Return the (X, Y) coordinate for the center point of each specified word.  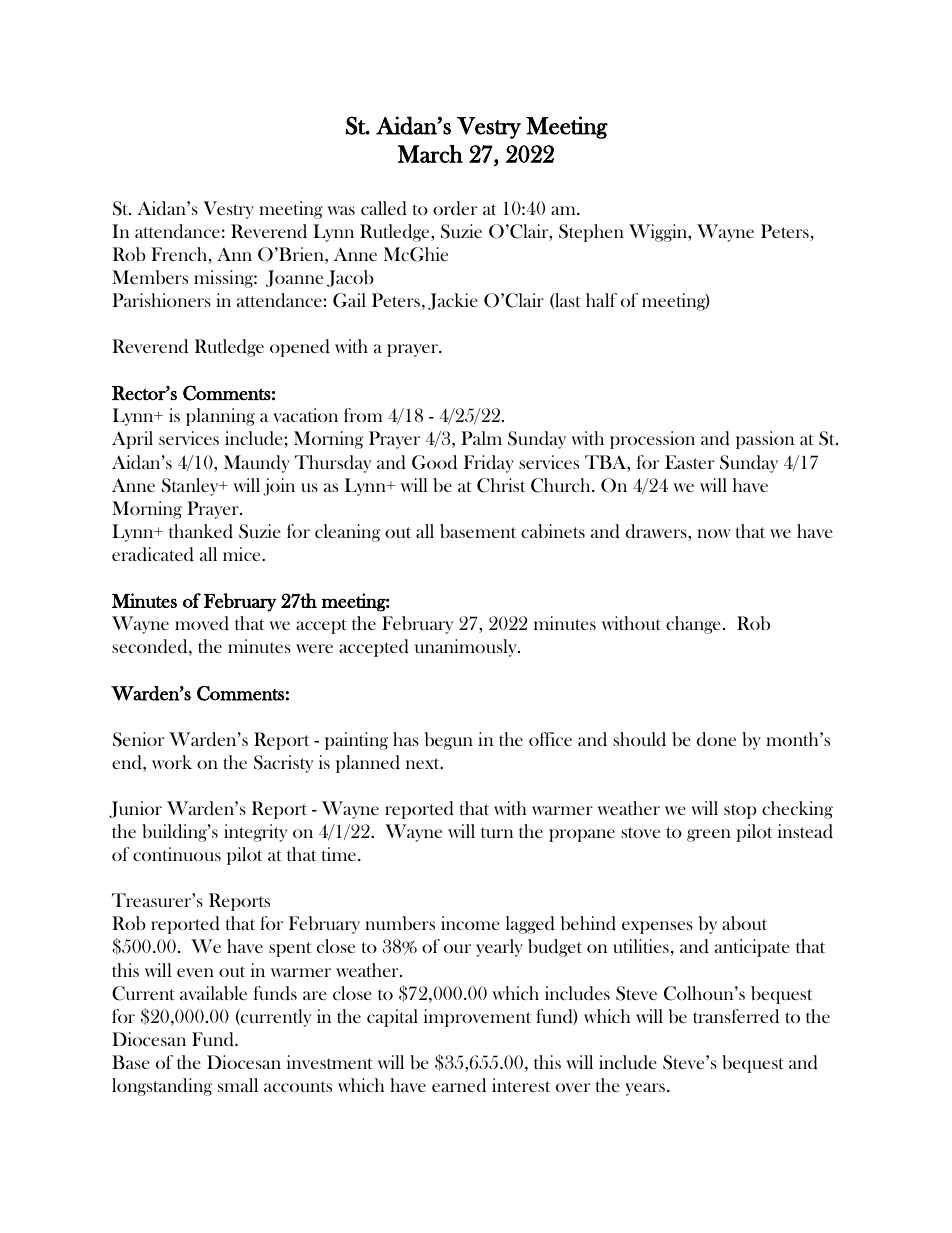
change (693, 625)
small (238, 1085)
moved (202, 623)
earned (459, 1085)
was (341, 210)
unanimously (467, 648)
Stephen (591, 233)
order (455, 208)
